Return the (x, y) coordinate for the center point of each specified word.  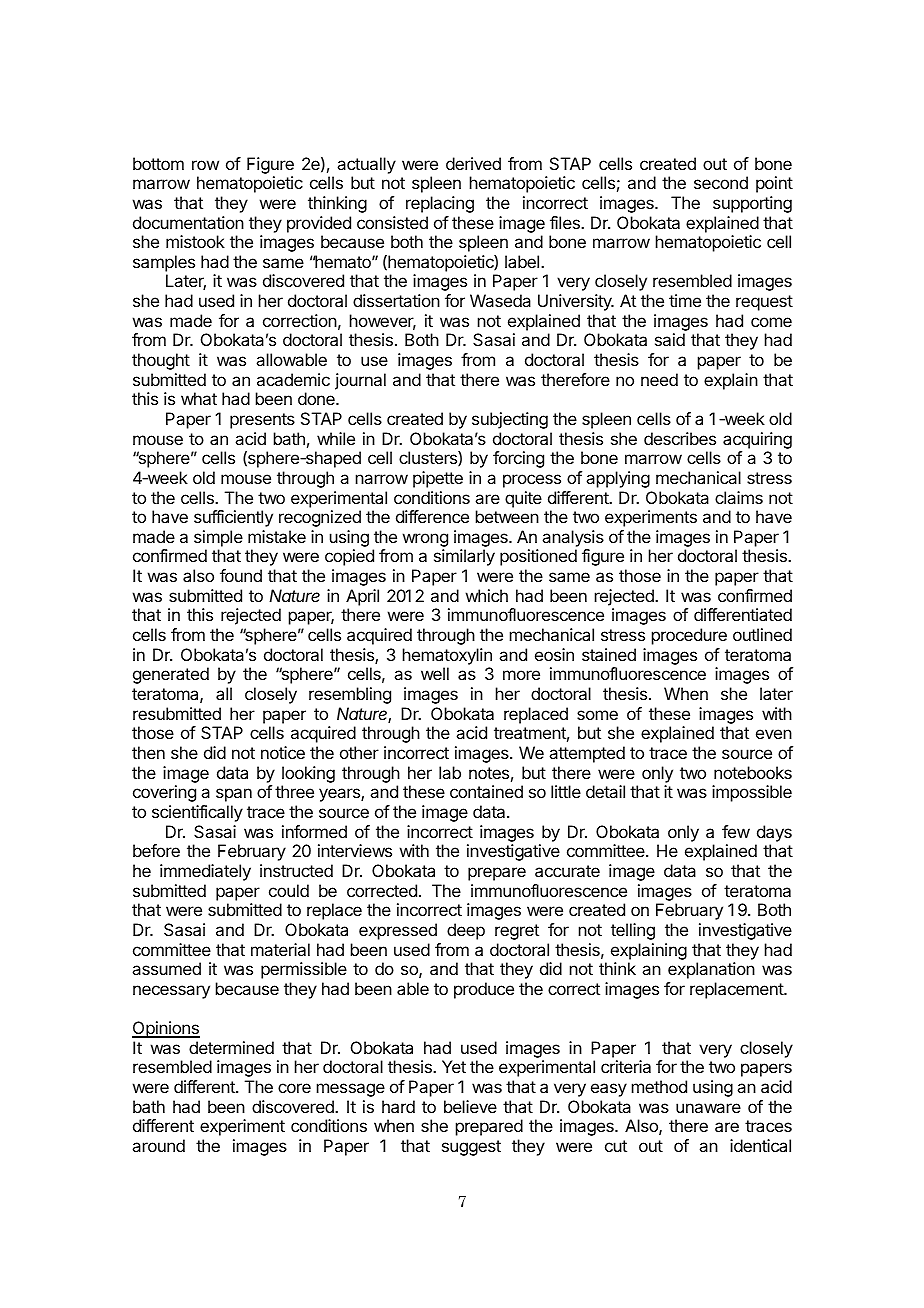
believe (470, 1106)
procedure (689, 636)
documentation (188, 222)
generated (171, 675)
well (435, 673)
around (158, 1145)
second (721, 182)
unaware (708, 1108)
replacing (440, 204)
